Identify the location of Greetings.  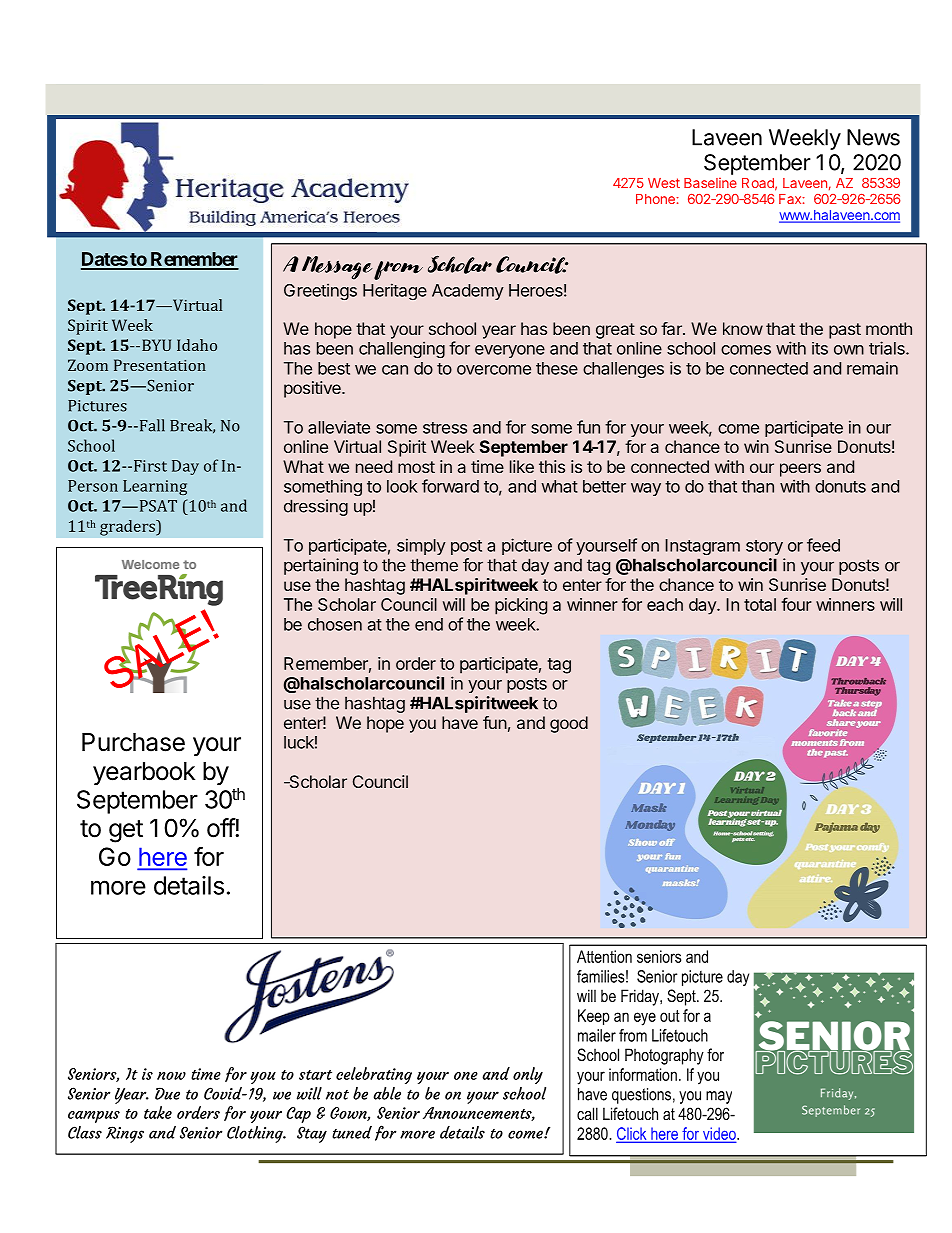
(320, 291).
